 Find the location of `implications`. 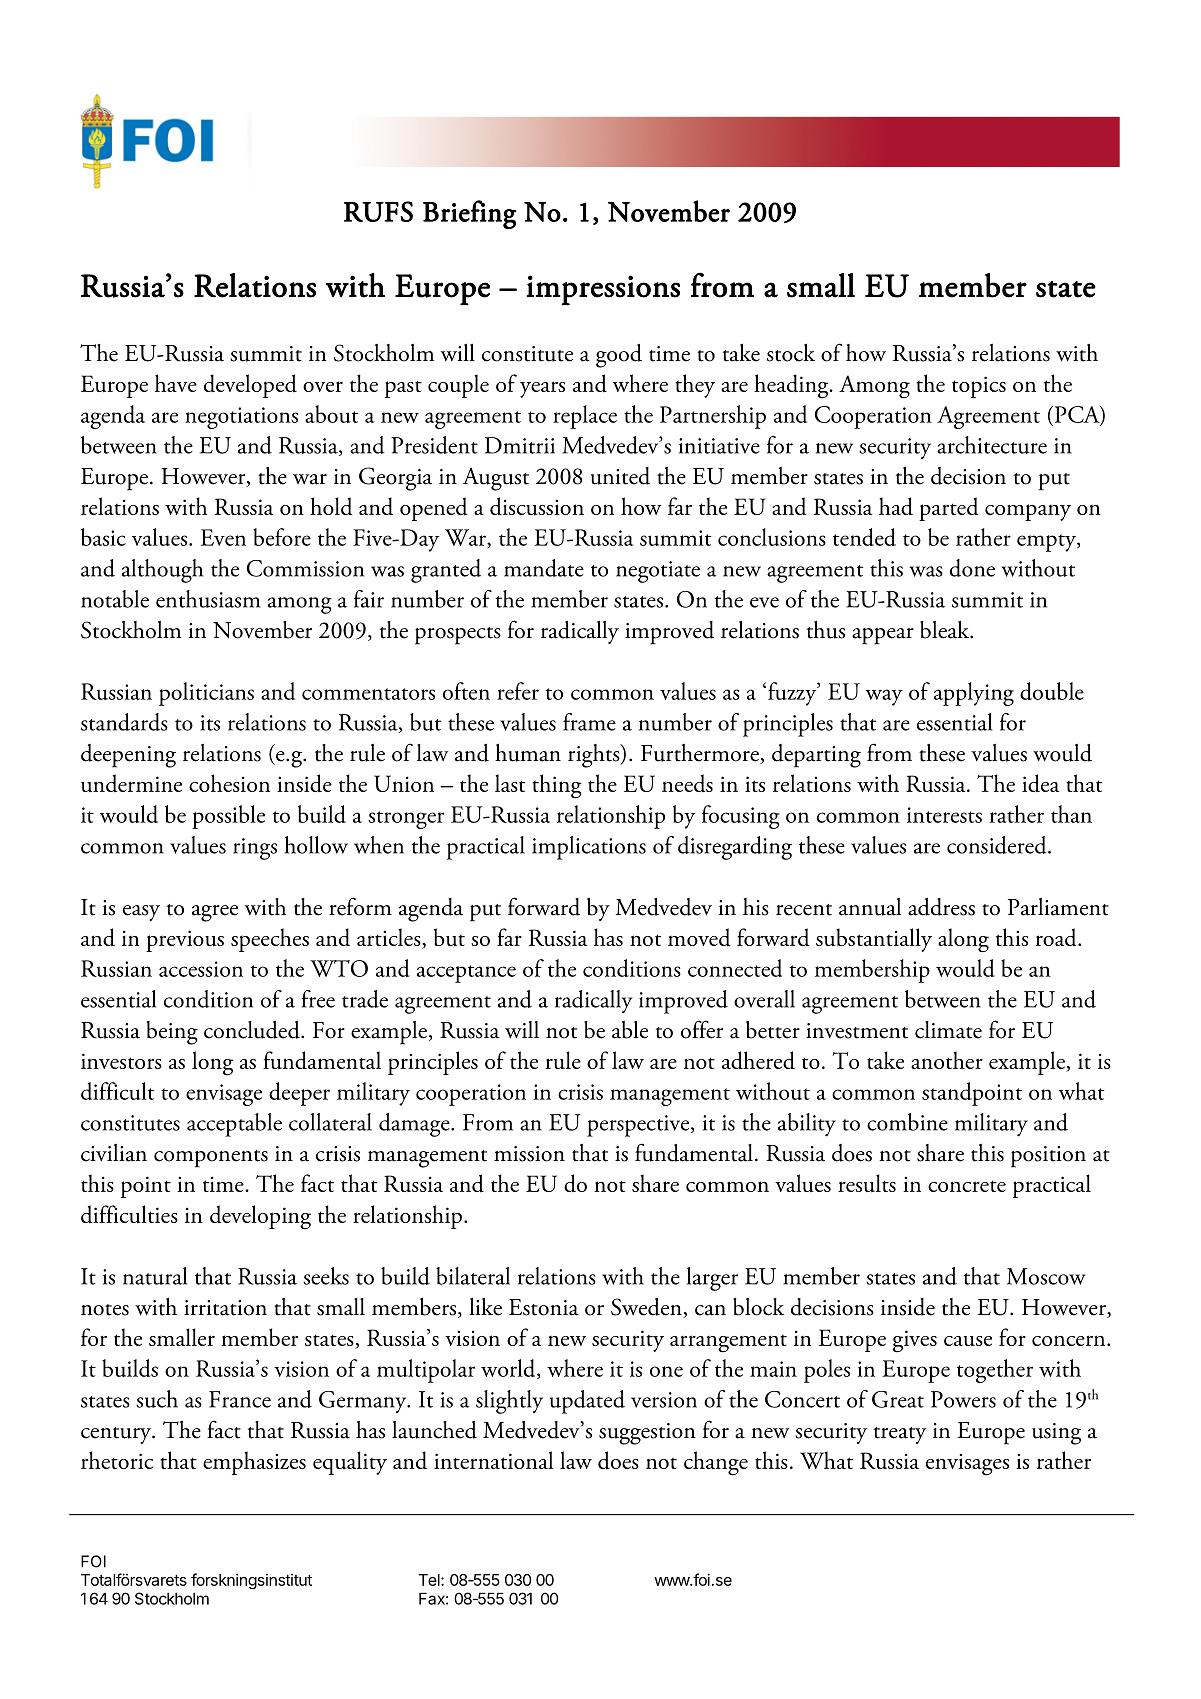

implications is located at coordinates (589, 848).
